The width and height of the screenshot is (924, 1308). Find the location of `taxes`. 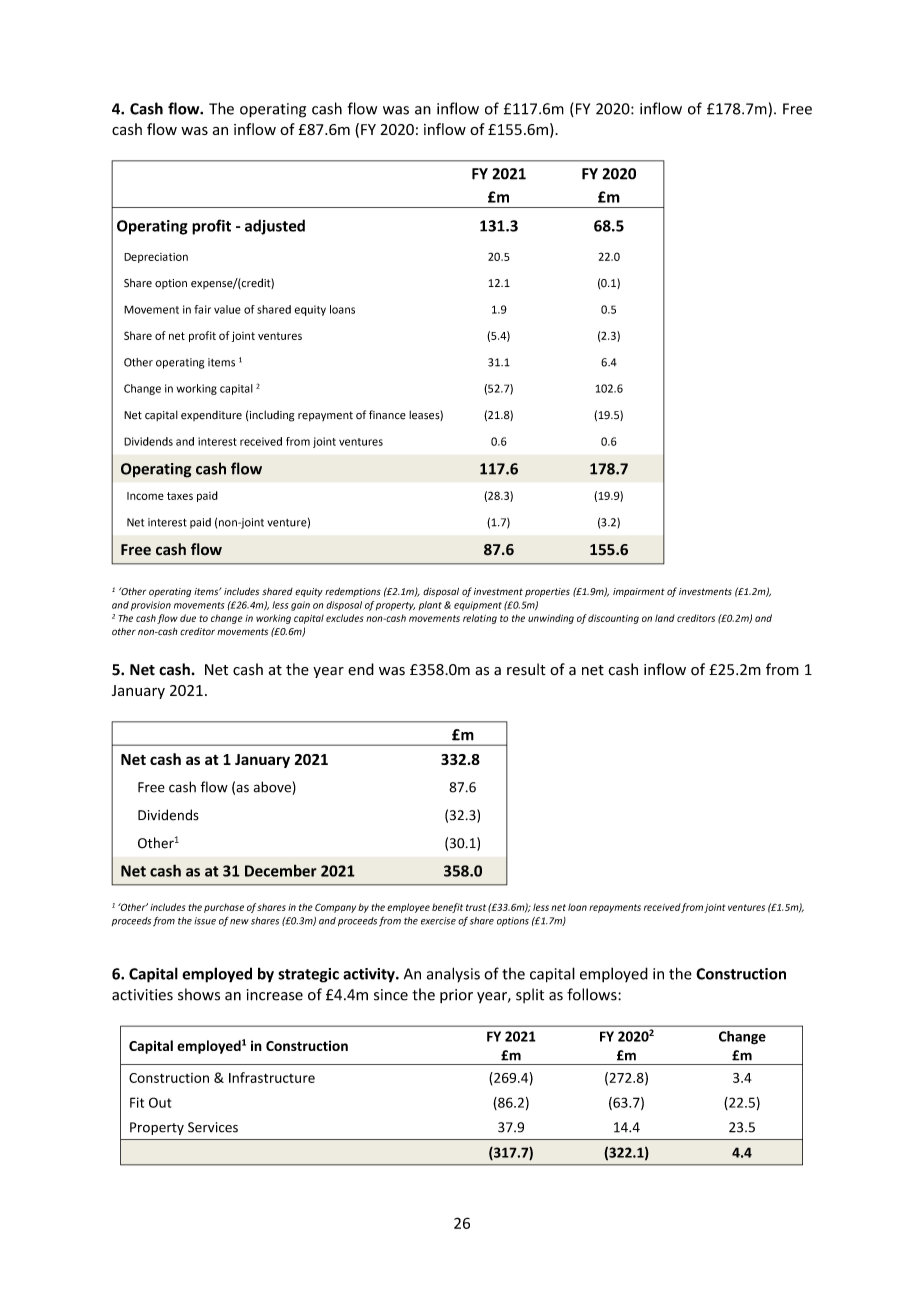

taxes is located at coordinates (180, 496).
